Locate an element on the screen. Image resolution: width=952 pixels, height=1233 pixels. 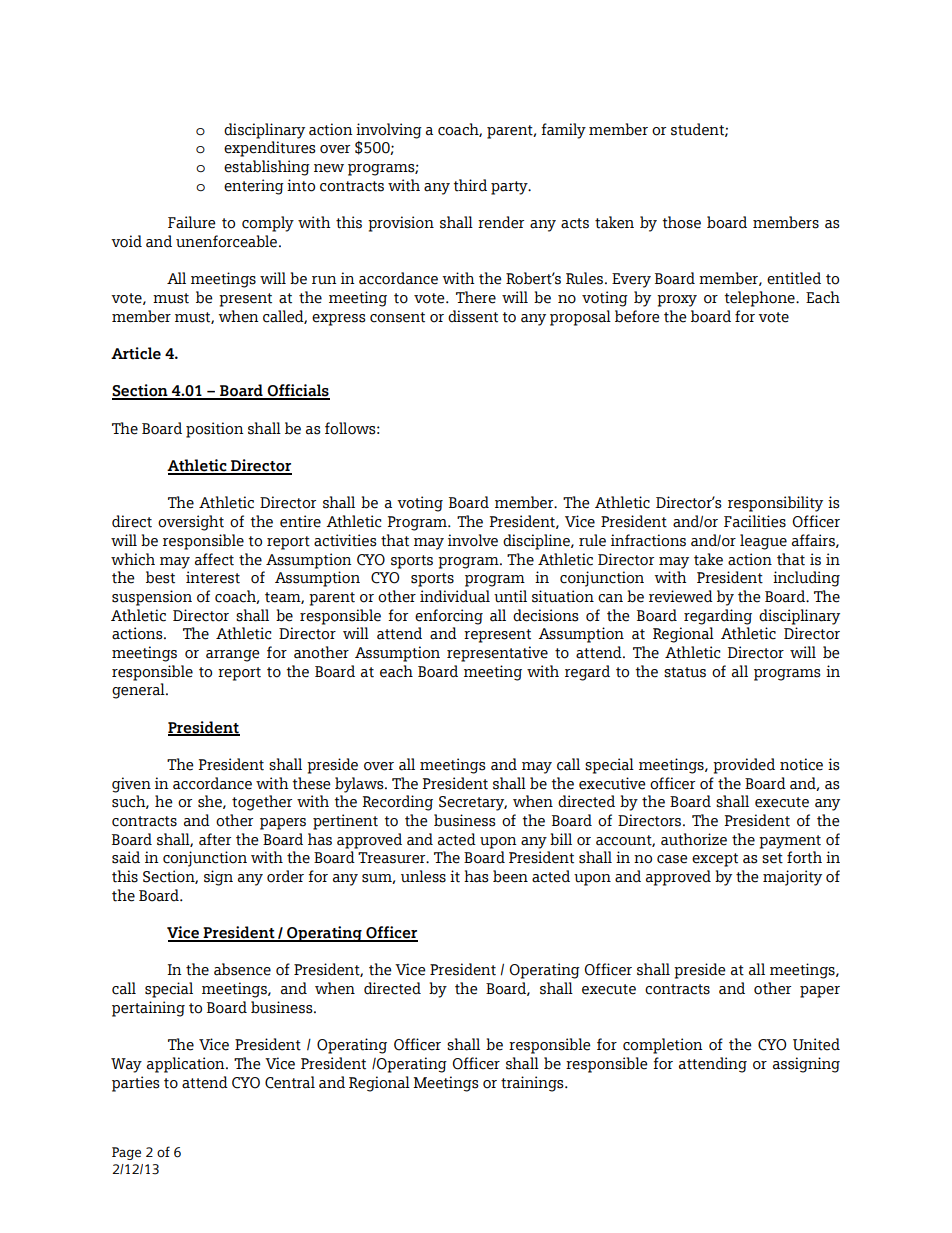
dissent is located at coordinates (473, 316).
